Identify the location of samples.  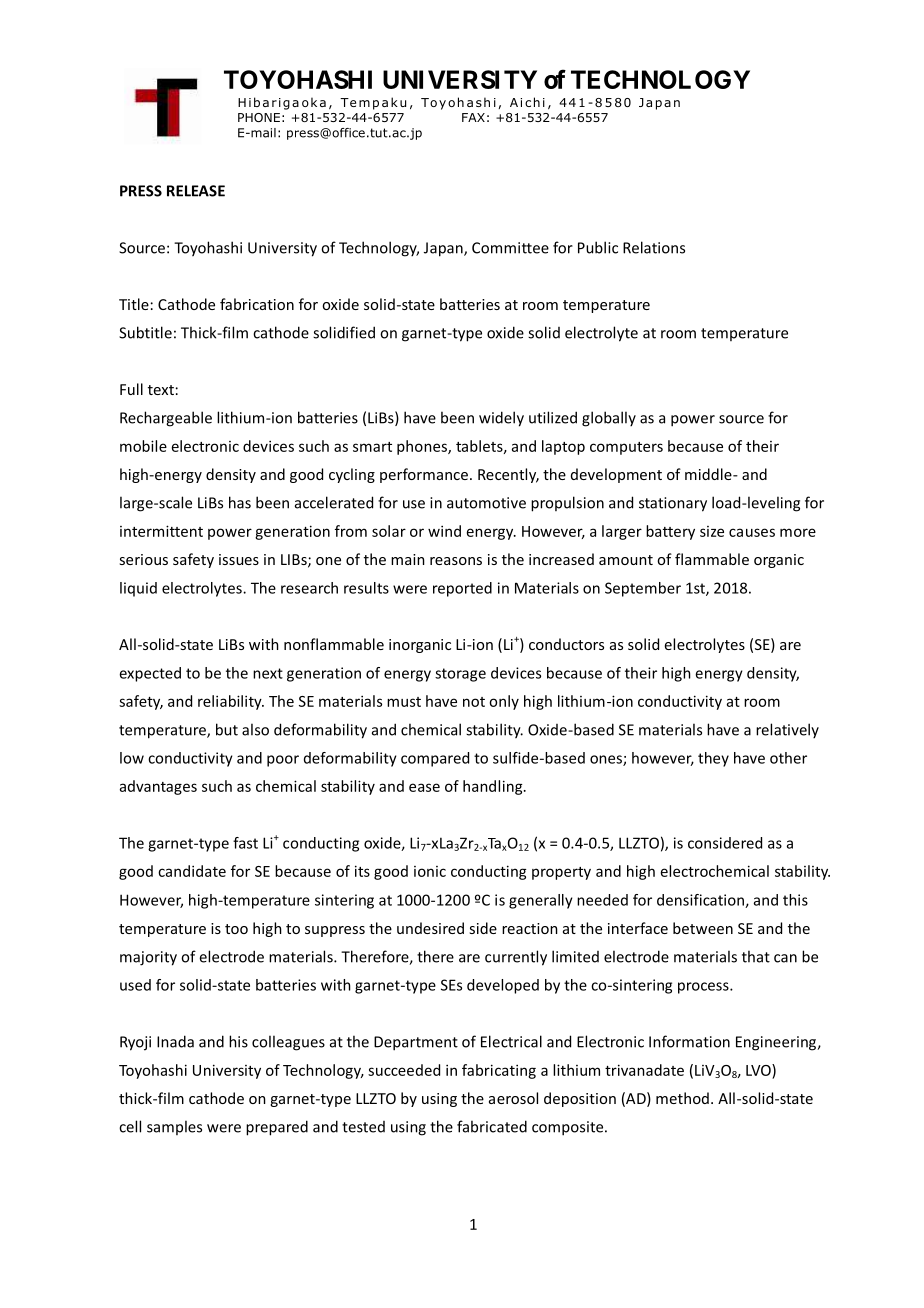
(174, 1127).
